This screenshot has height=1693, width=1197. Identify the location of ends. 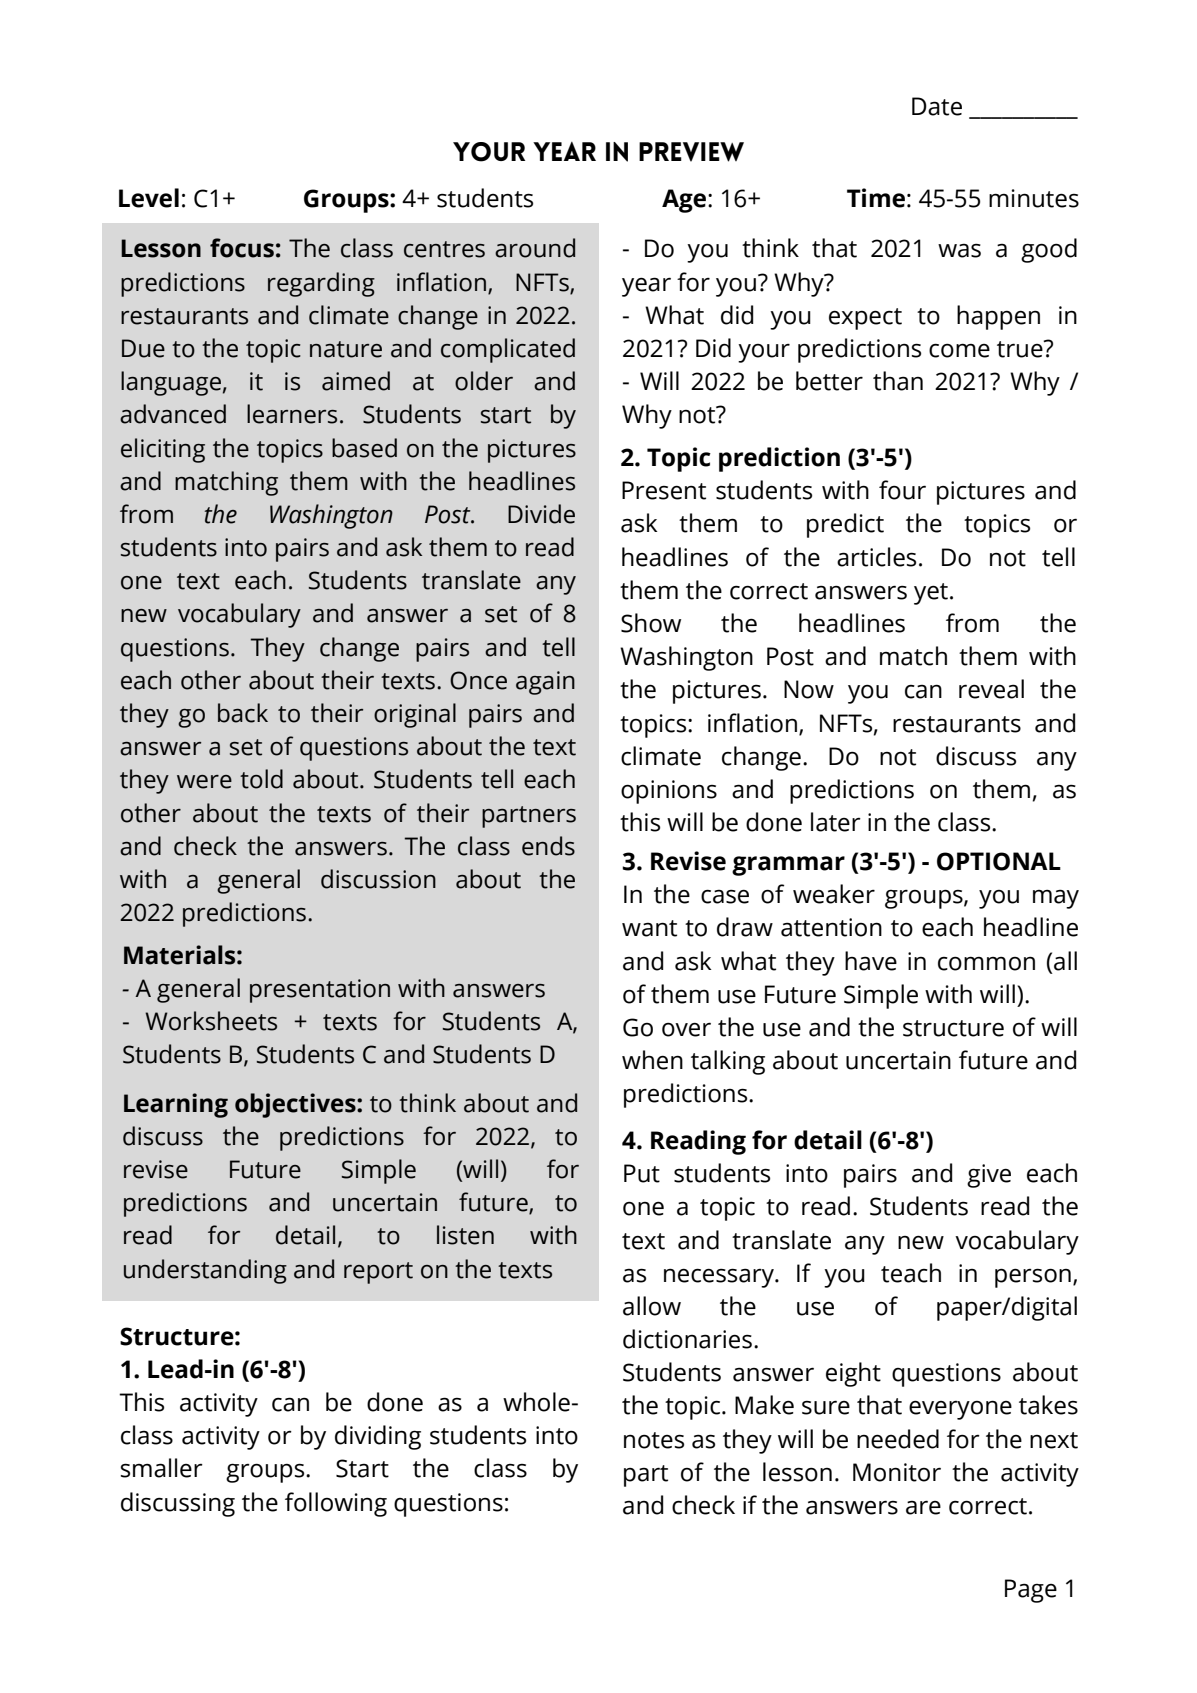
(548, 846).
